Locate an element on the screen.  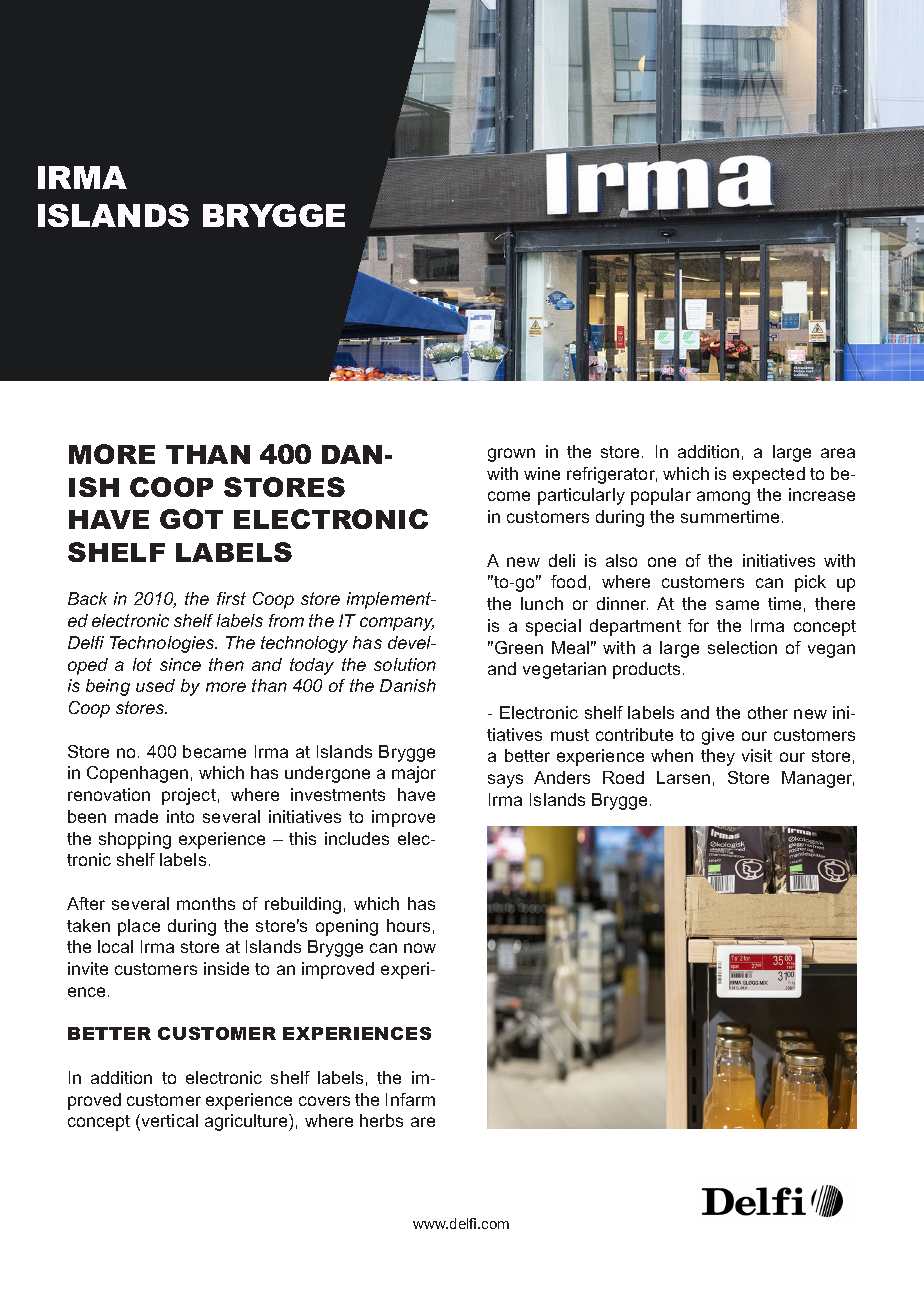
vertical is located at coordinates (170, 1120).
